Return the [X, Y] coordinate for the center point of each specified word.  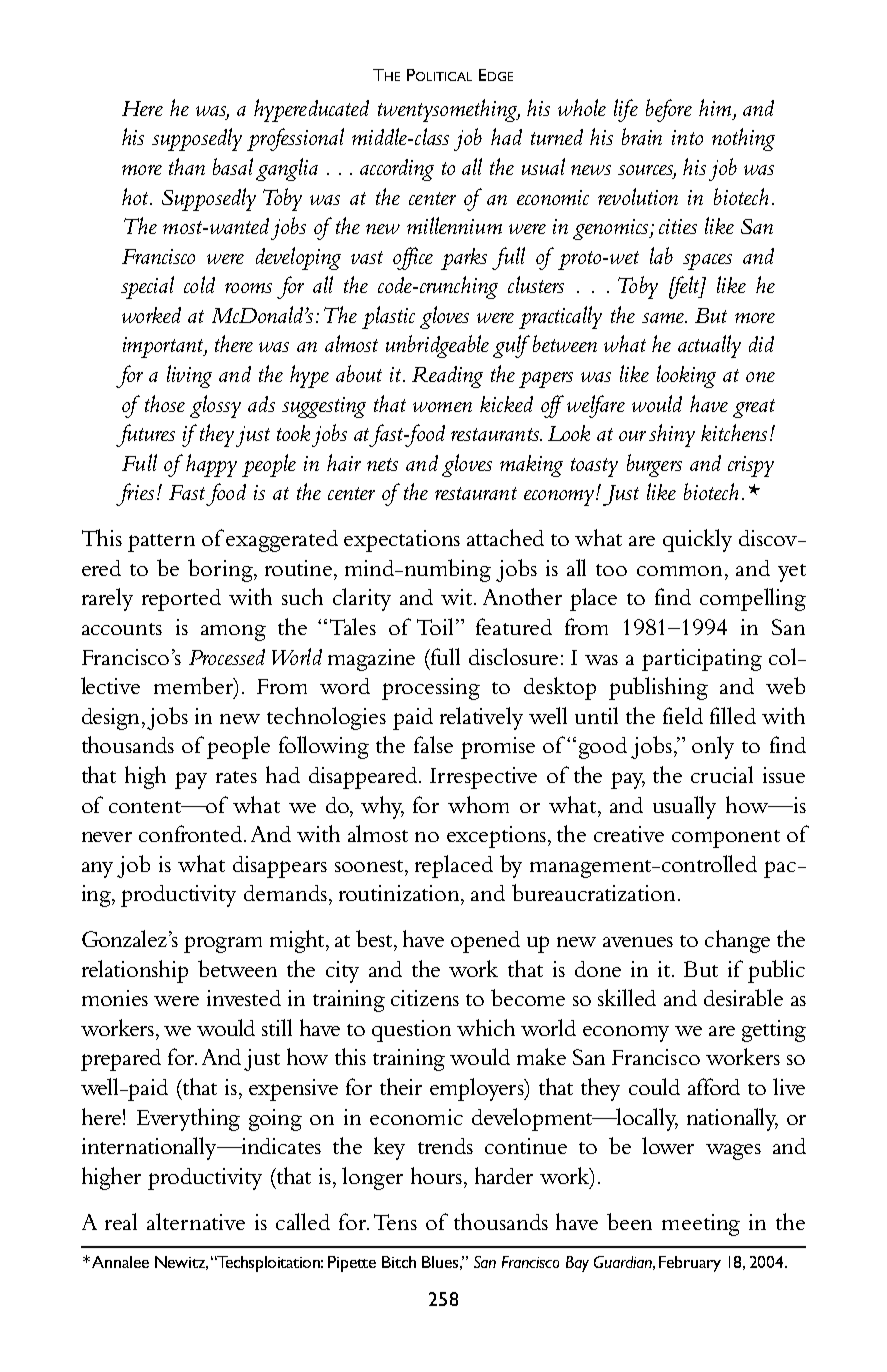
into [687, 137]
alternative [196, 1221]
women [442, 407]
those [165, 403]
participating [702, 660]
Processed [227, 657]
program [223, 944]
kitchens [734, 432]
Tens [395, 1222]
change [737, 941]
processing [431, 689]
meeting [701, 1225]
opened [485, 942]
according [397, 170]
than [187, 166]
